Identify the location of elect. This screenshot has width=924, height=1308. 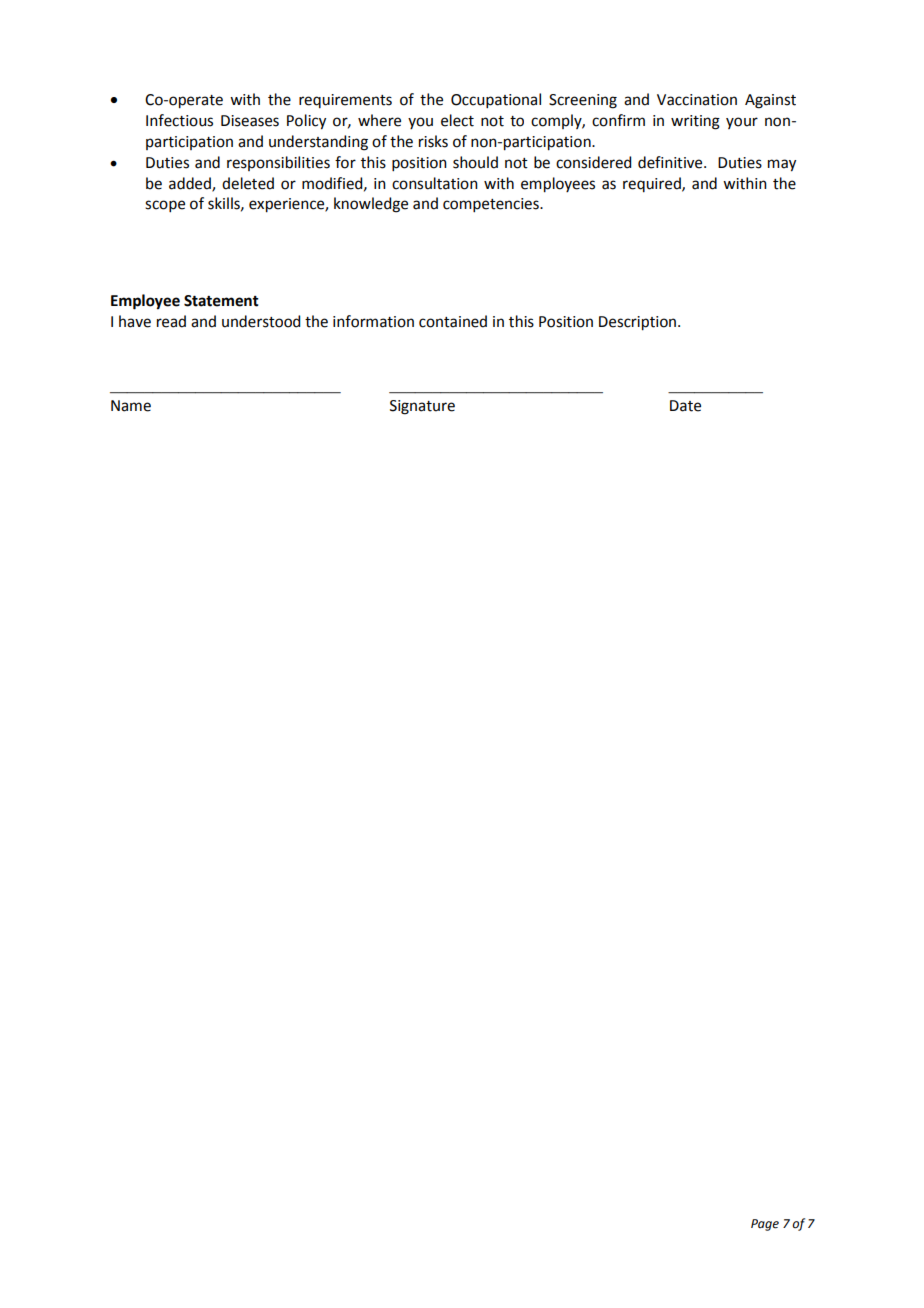
(457, 120).
